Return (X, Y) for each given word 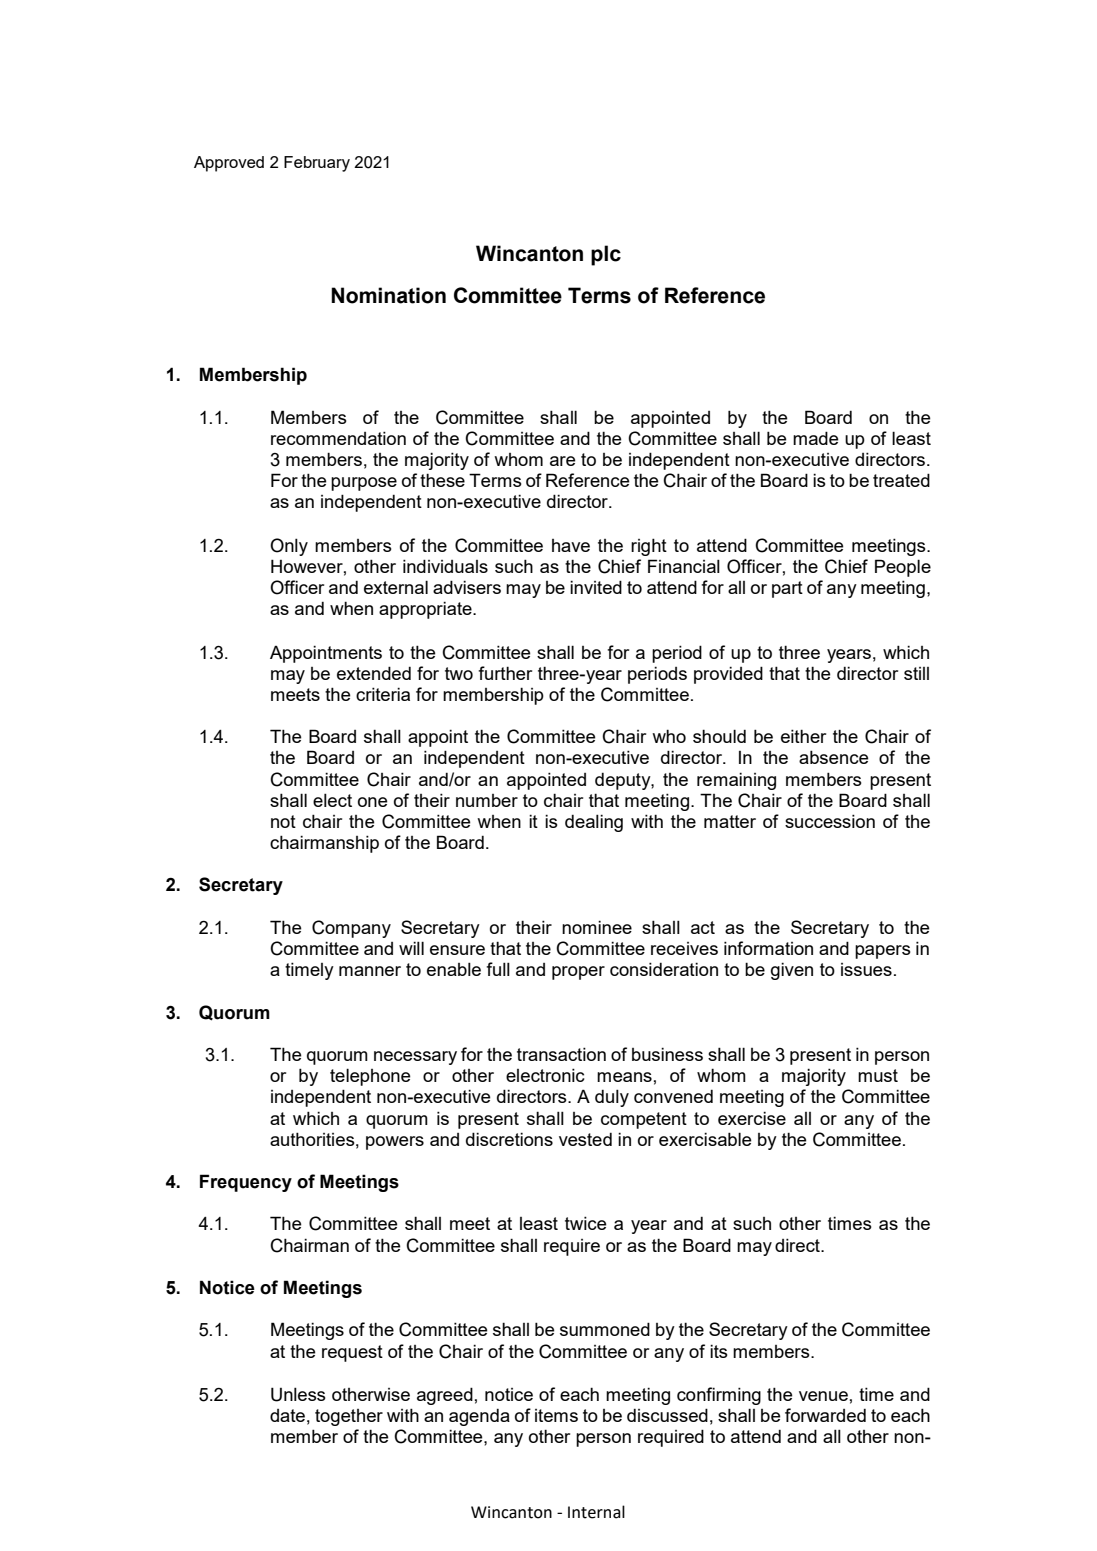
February (317, 164)
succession (830, 821)
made (816, 438)
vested (585, 1139)
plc (606, 255)
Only (289, 547)
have (571, 545)
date (287, 1415)
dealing (594, 823)
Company (351, 929)
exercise (752, 1118)
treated (901, 480)
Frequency (246, 1183)
